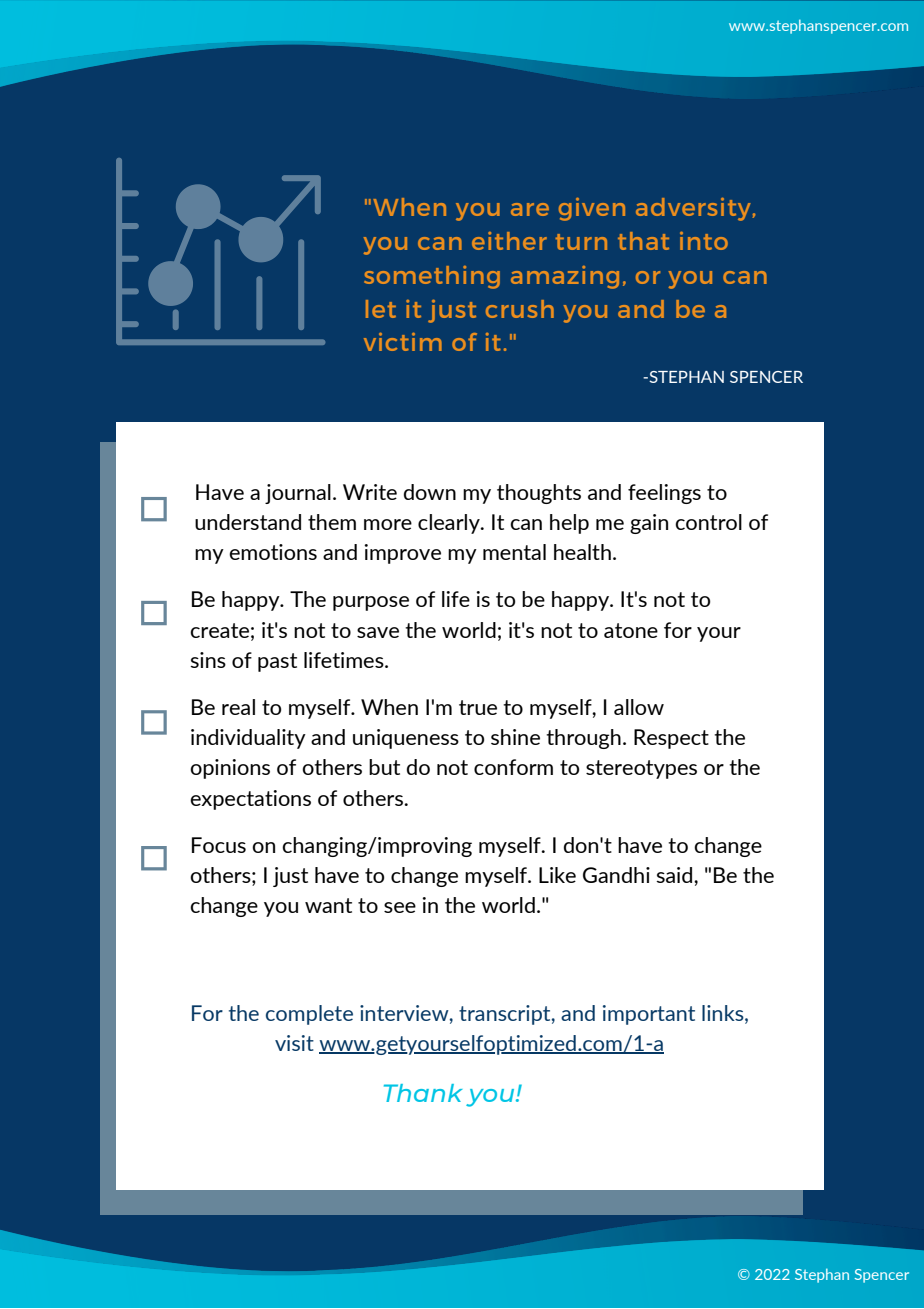  Describe the element at coordinates (649, 1015) in the screenshot. I see `important` at that location.
